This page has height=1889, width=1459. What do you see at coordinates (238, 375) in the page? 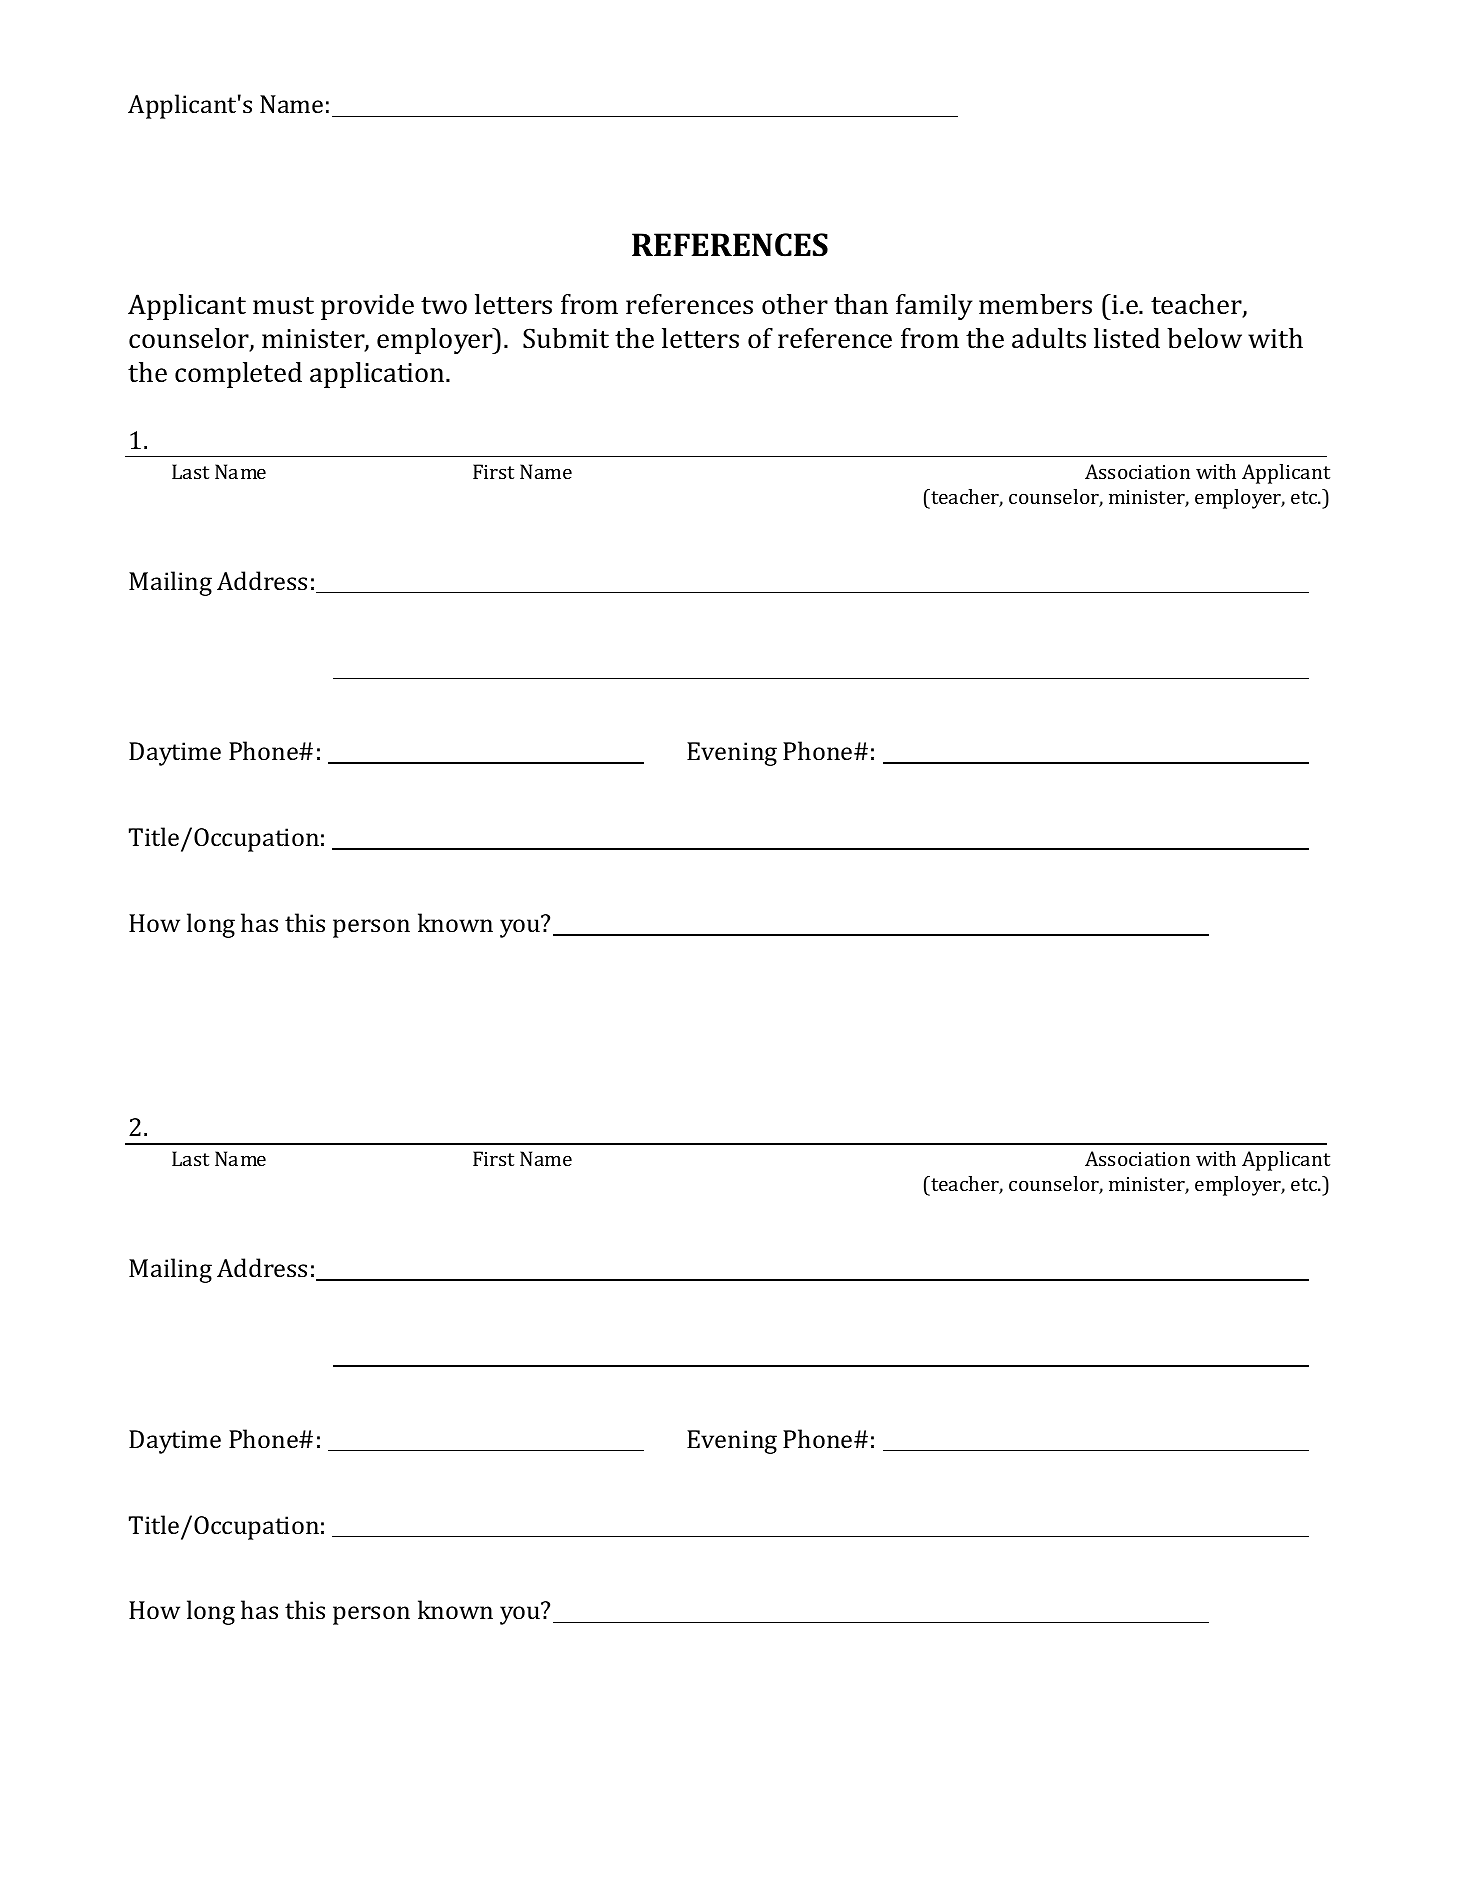
I see `completed` at bounding box center [238, 375].
